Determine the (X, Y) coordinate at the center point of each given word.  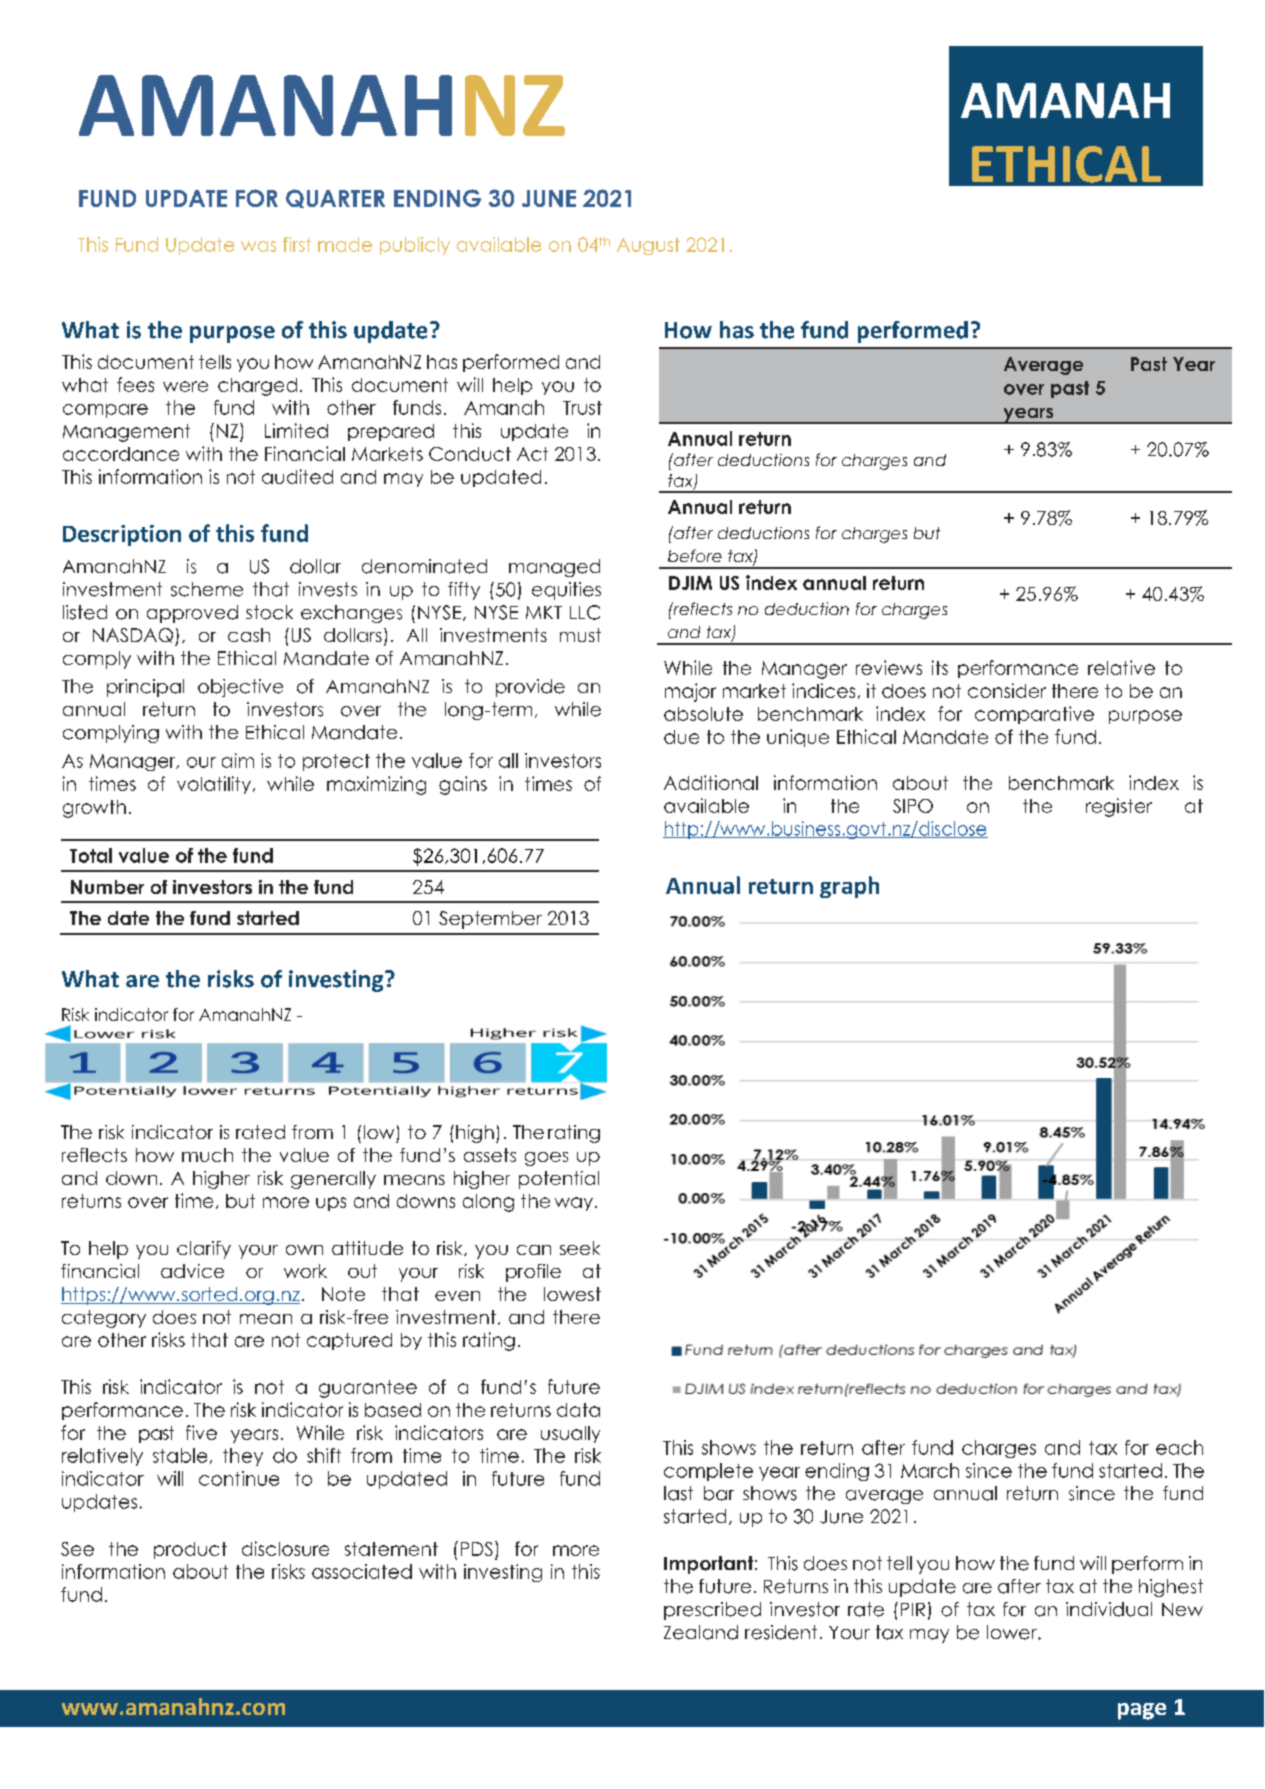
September (490, 920)
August (648, 246)
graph (849, 887)
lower (1013, 1632)
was (258, 246)
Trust (582, 408)
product (190, 1550)
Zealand (701, 1632)
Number (107, 887)
